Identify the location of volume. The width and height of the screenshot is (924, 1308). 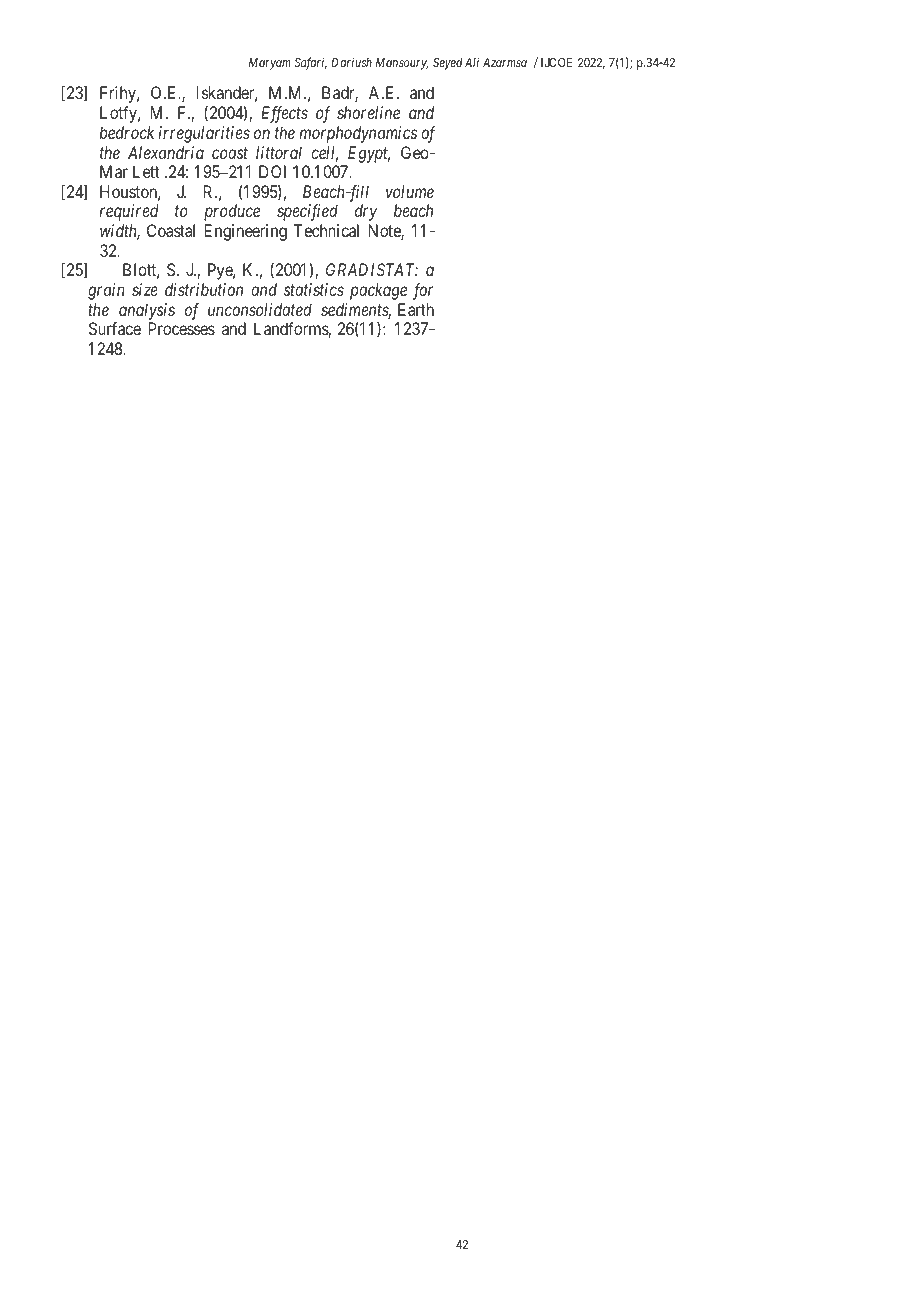
(410, 191).
